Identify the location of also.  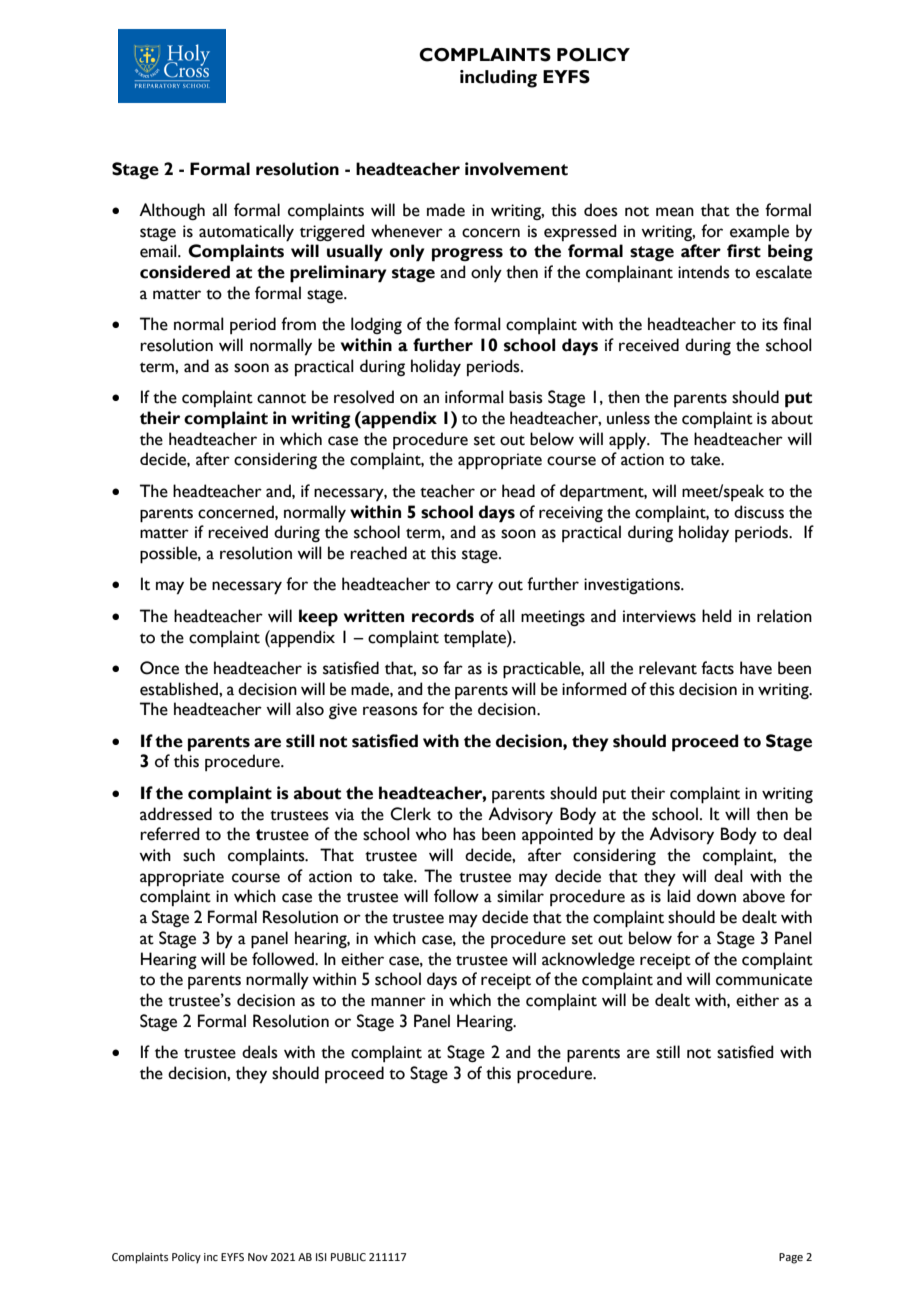
(310, 709).
